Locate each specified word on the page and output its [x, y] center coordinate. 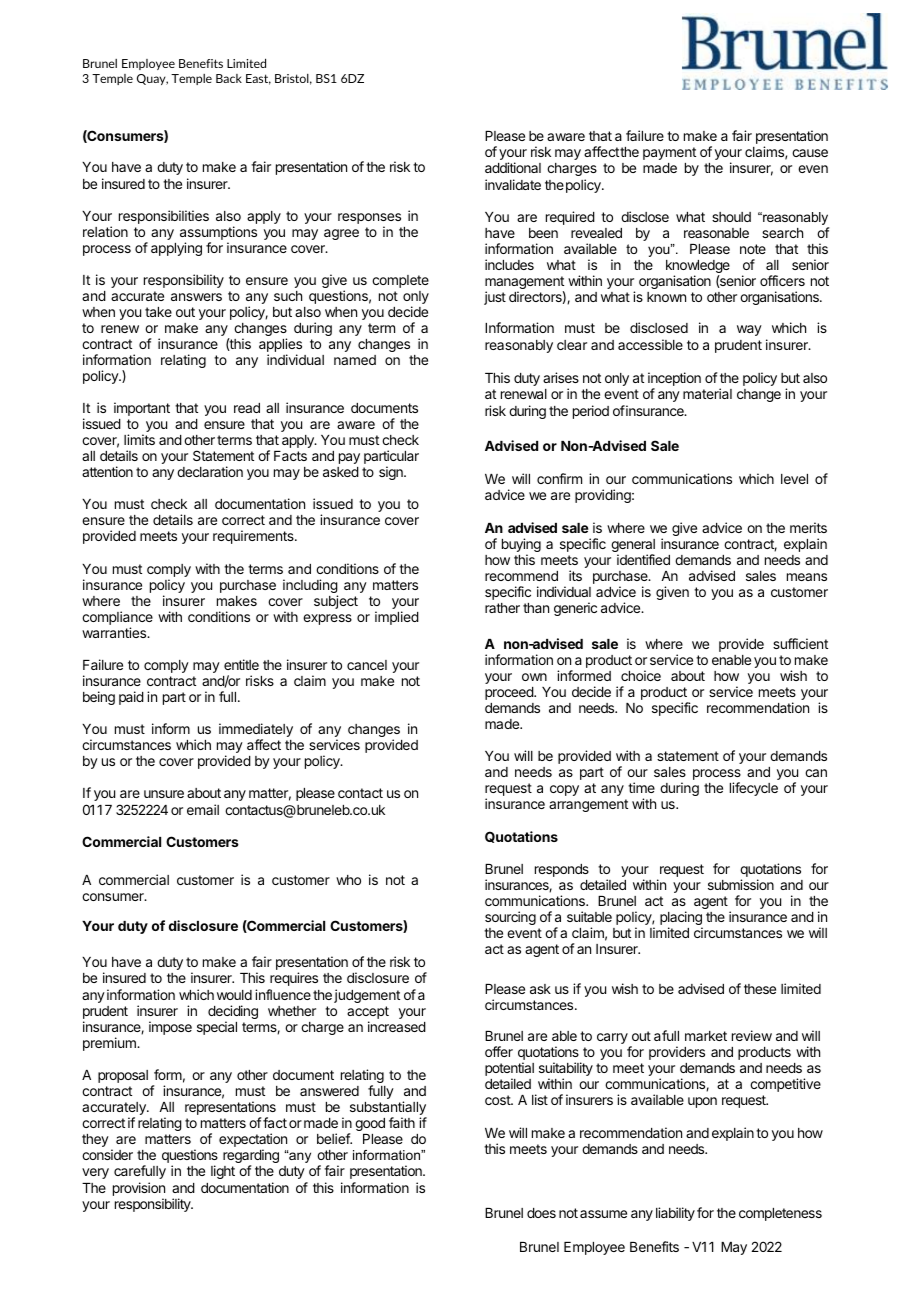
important [142, 409]
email [203, 809]
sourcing [510, 918]
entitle [241, 664]
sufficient [800, 643]
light [223, 1172]
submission [741, 884]
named [355, 360]
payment [669, 153]
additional [513, 167]
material [707, 393]
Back [229, 78]
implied [397, 618]
